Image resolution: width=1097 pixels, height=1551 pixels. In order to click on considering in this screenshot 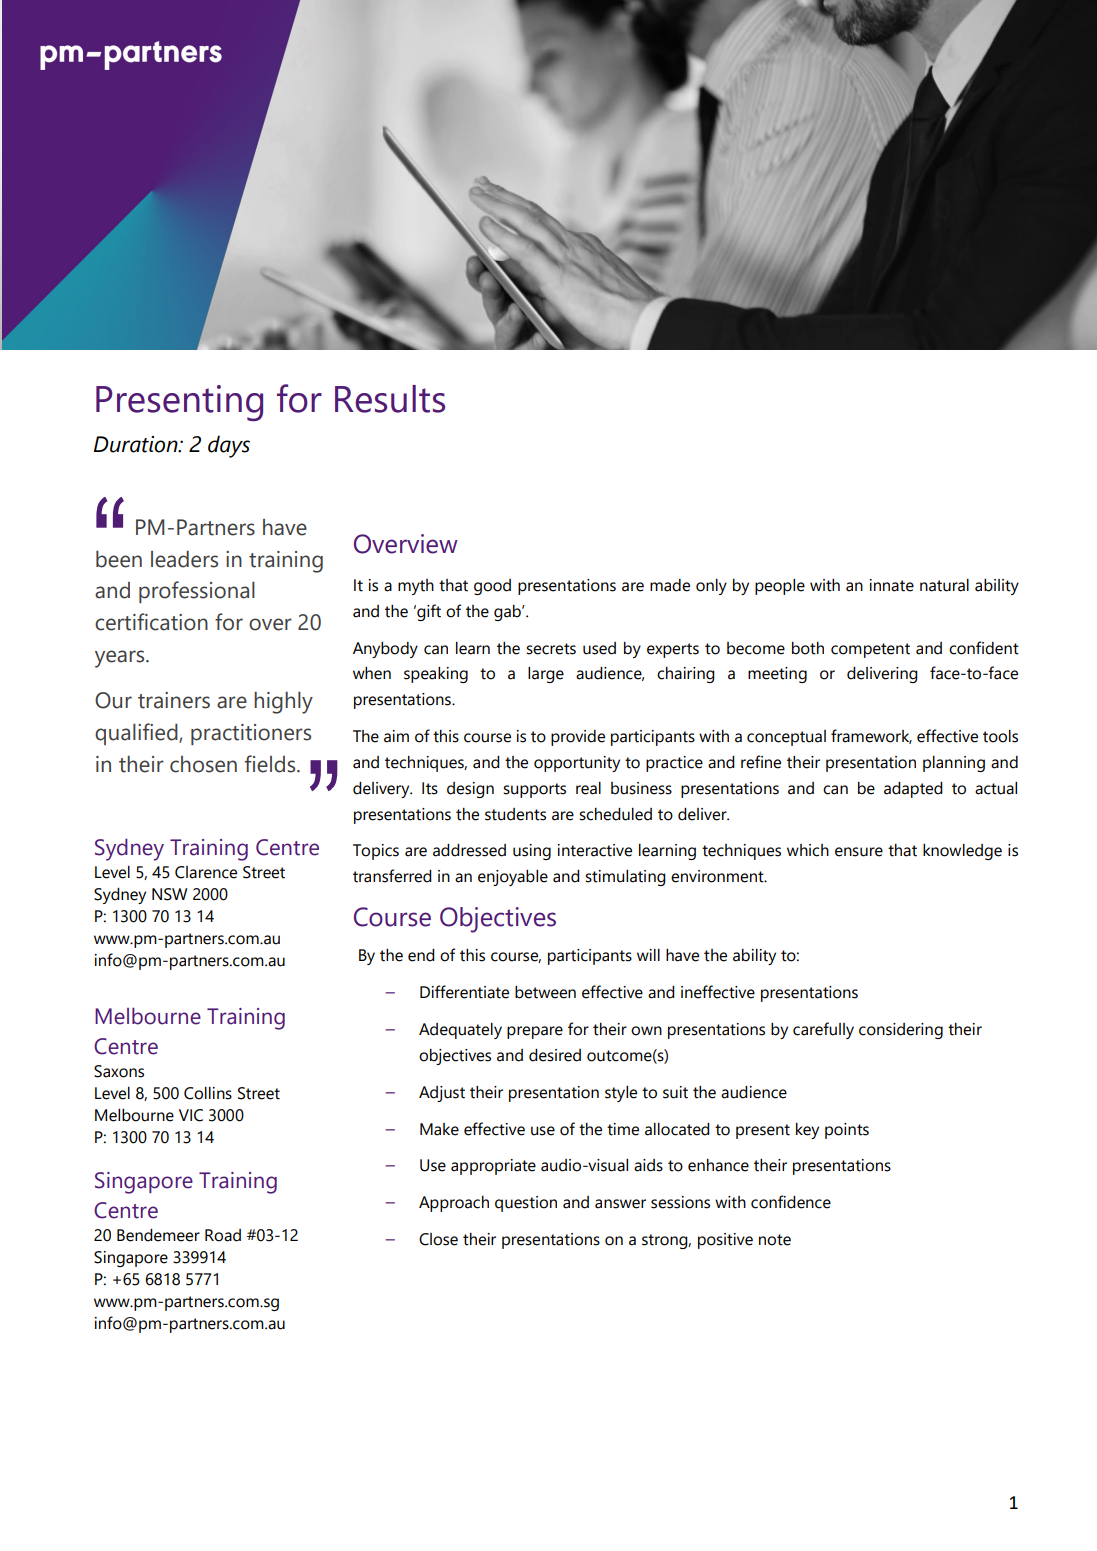, I will do `click(901, 1031)`.
